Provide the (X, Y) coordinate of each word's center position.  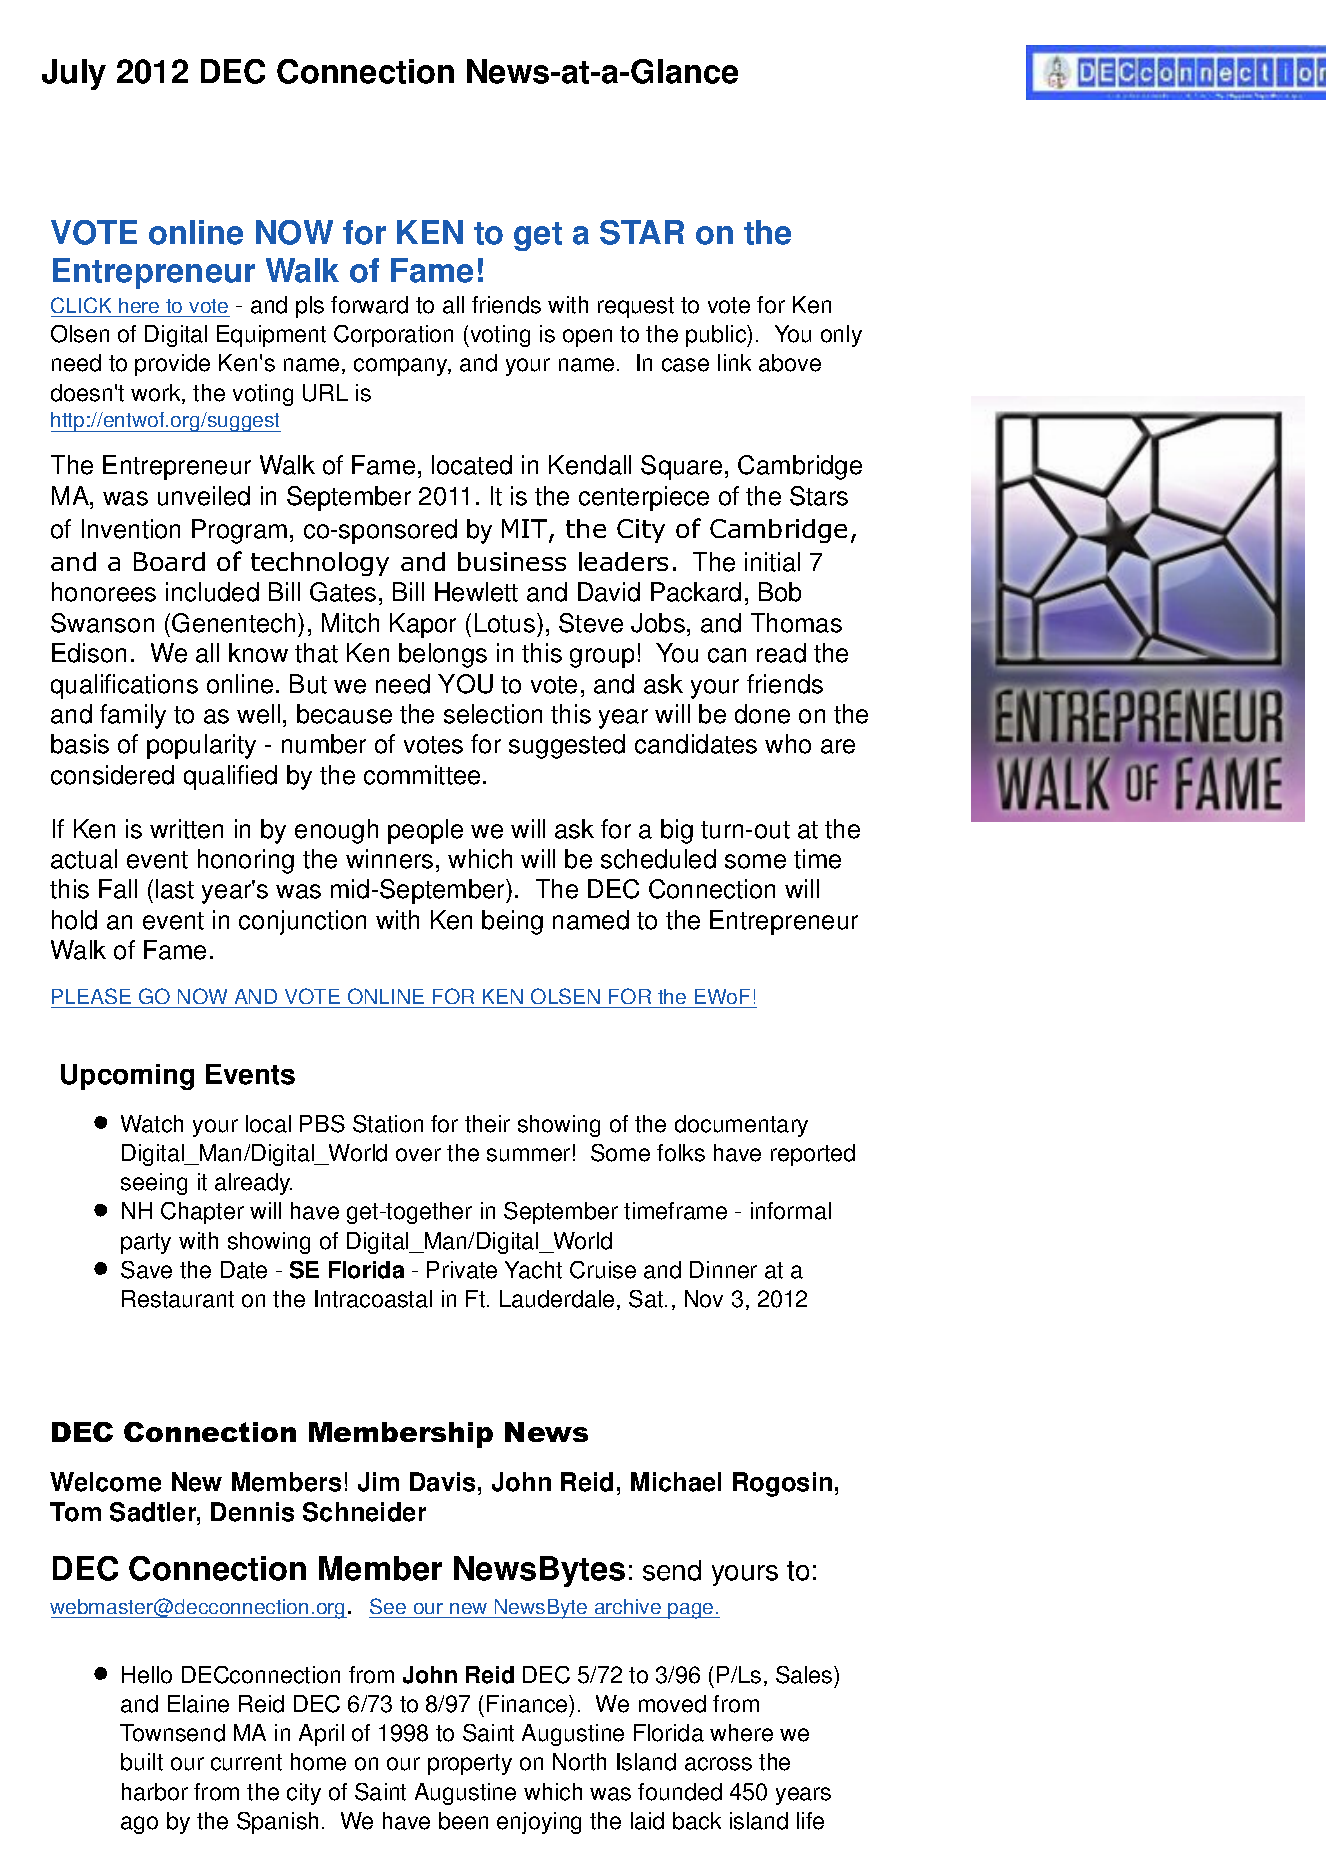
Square (681, 467)
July (74, 74)
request (636, 307)
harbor (155, 1792)
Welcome (105, 1482)
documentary (741, 1126)
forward (369, 305)
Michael (676, 1482)
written (186, 829)
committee (422, 775)
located (472, 465)
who (788, 744)
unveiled (204, 496)
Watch (152, 1124)
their (487, 1124)
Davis (442, 1482)
